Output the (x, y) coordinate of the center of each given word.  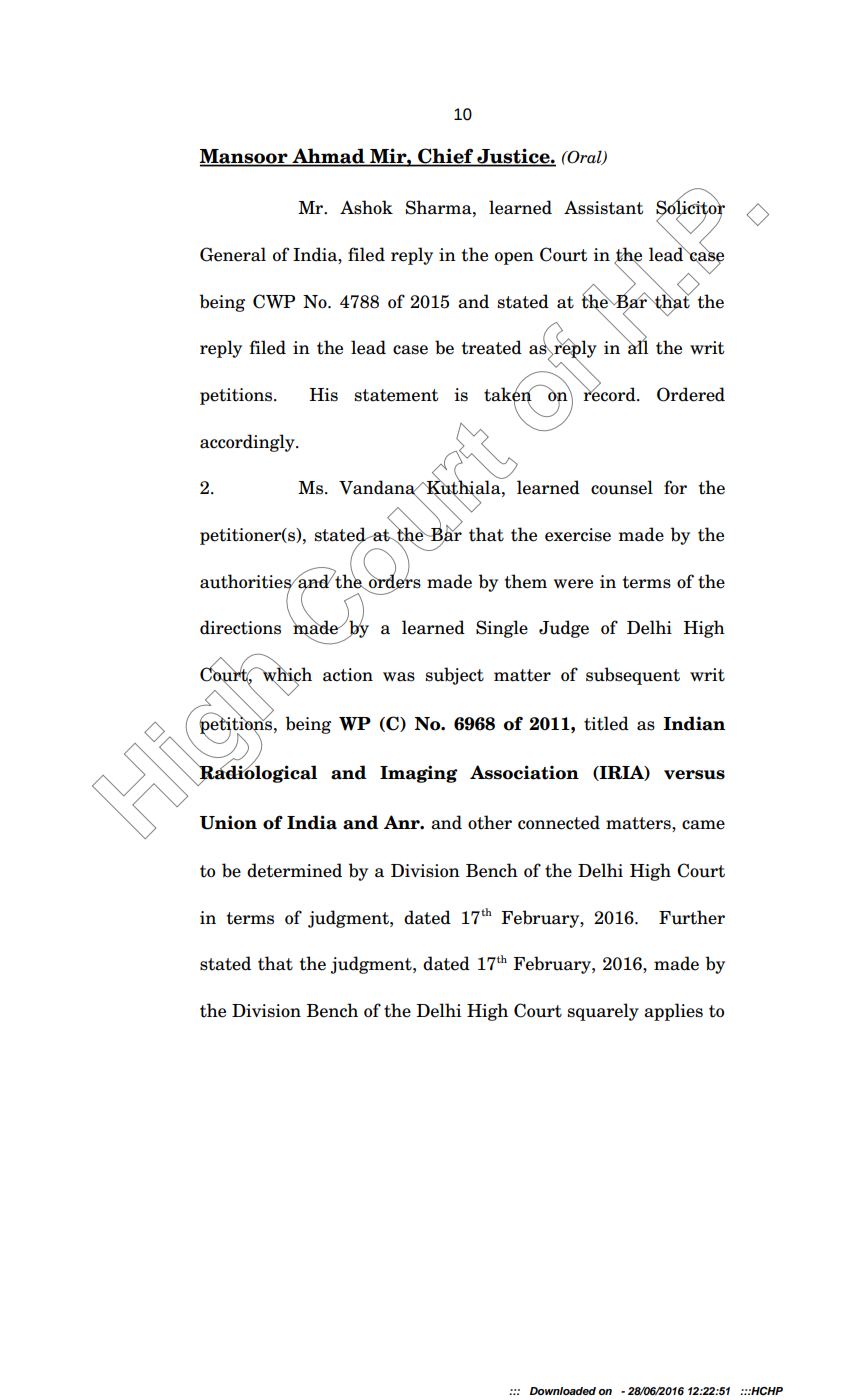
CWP (274, 301)
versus (694, 775)
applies (673, 1012)
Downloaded (563, 1391)
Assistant (603, 208)
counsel (622, 487)
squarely (603, 1012)
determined (294, 870)
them (526, 581)
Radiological (257, 774)
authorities (246, 582)
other (490, 822)
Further (692, 917)
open (514, 258)
